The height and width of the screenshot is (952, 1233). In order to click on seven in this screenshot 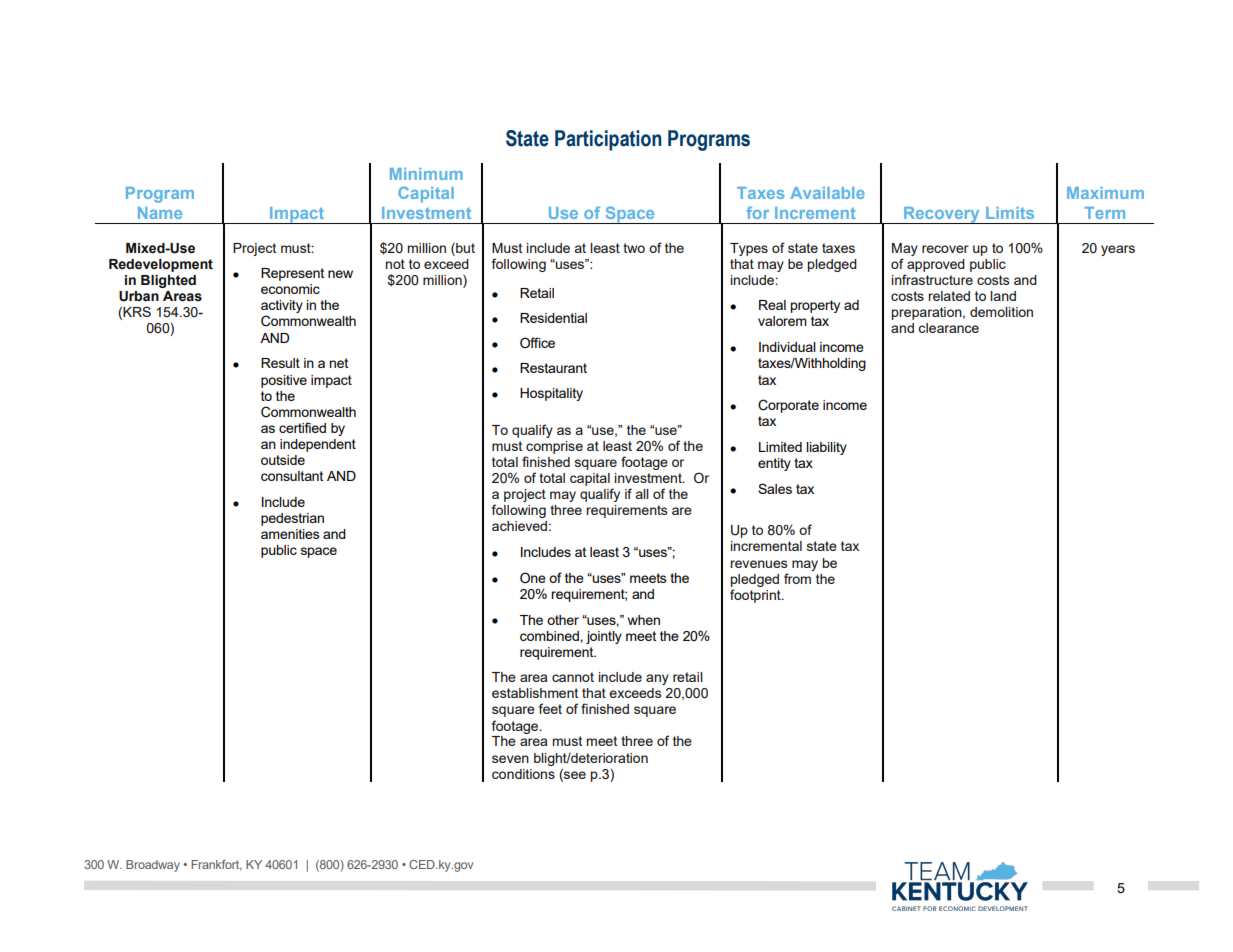, I will do `click(510, 759)`.
